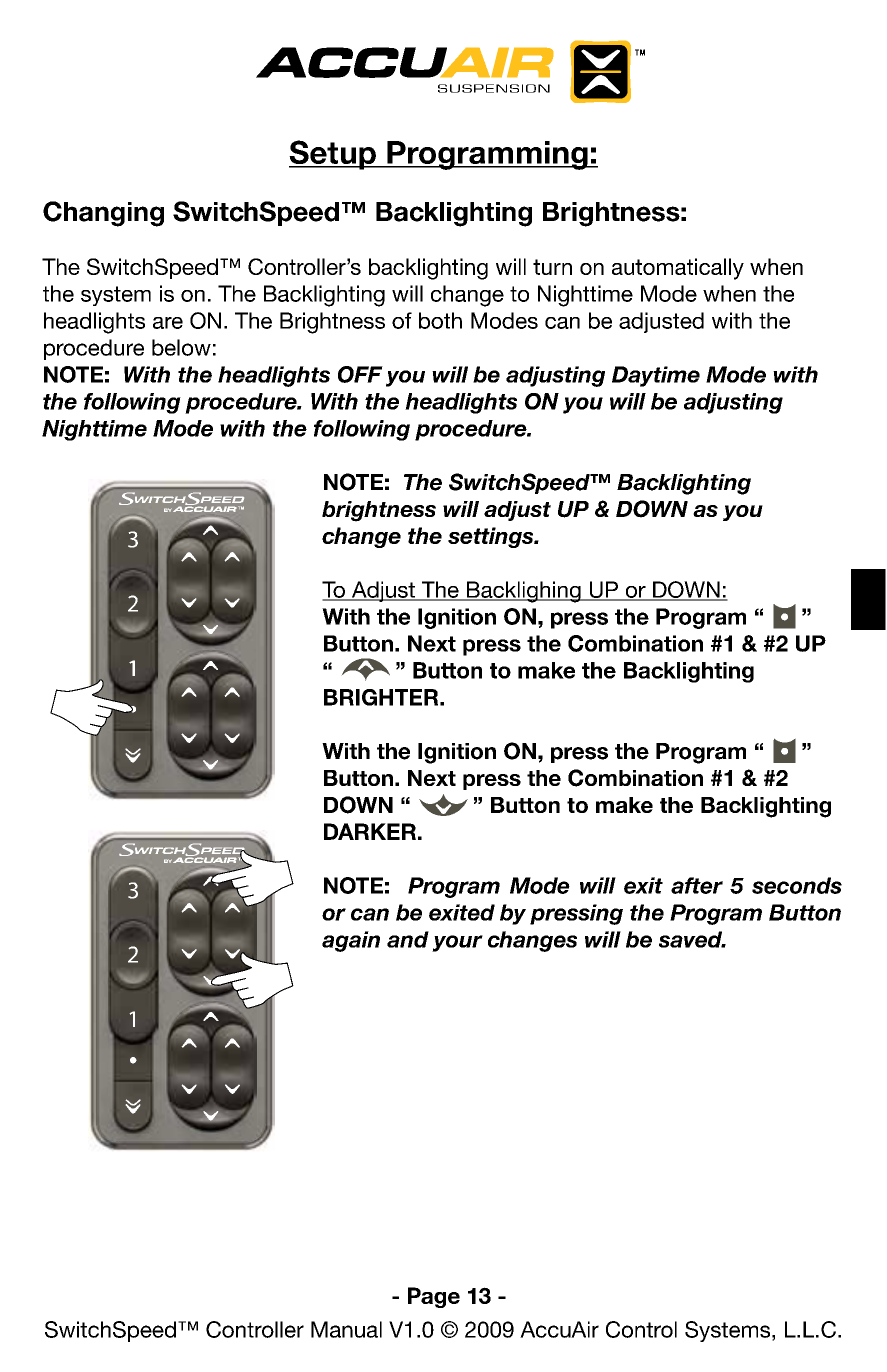 This image has height=1372, width=887. What do you see at coordinates (103, 214) in the image?
I see `Changing` at bounding box center [103, 214].
